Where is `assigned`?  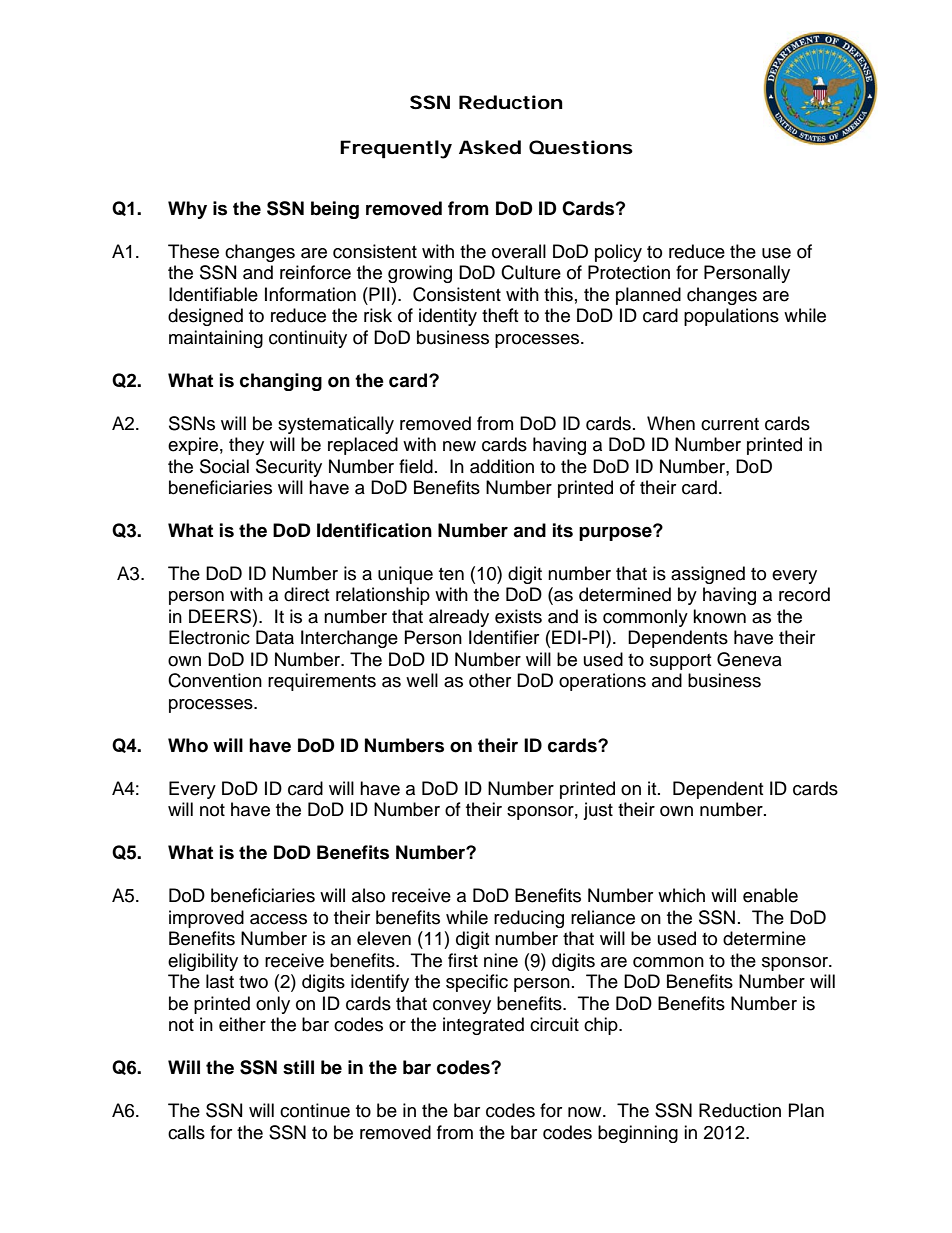
assigned is located at coordinates (708, 575).
